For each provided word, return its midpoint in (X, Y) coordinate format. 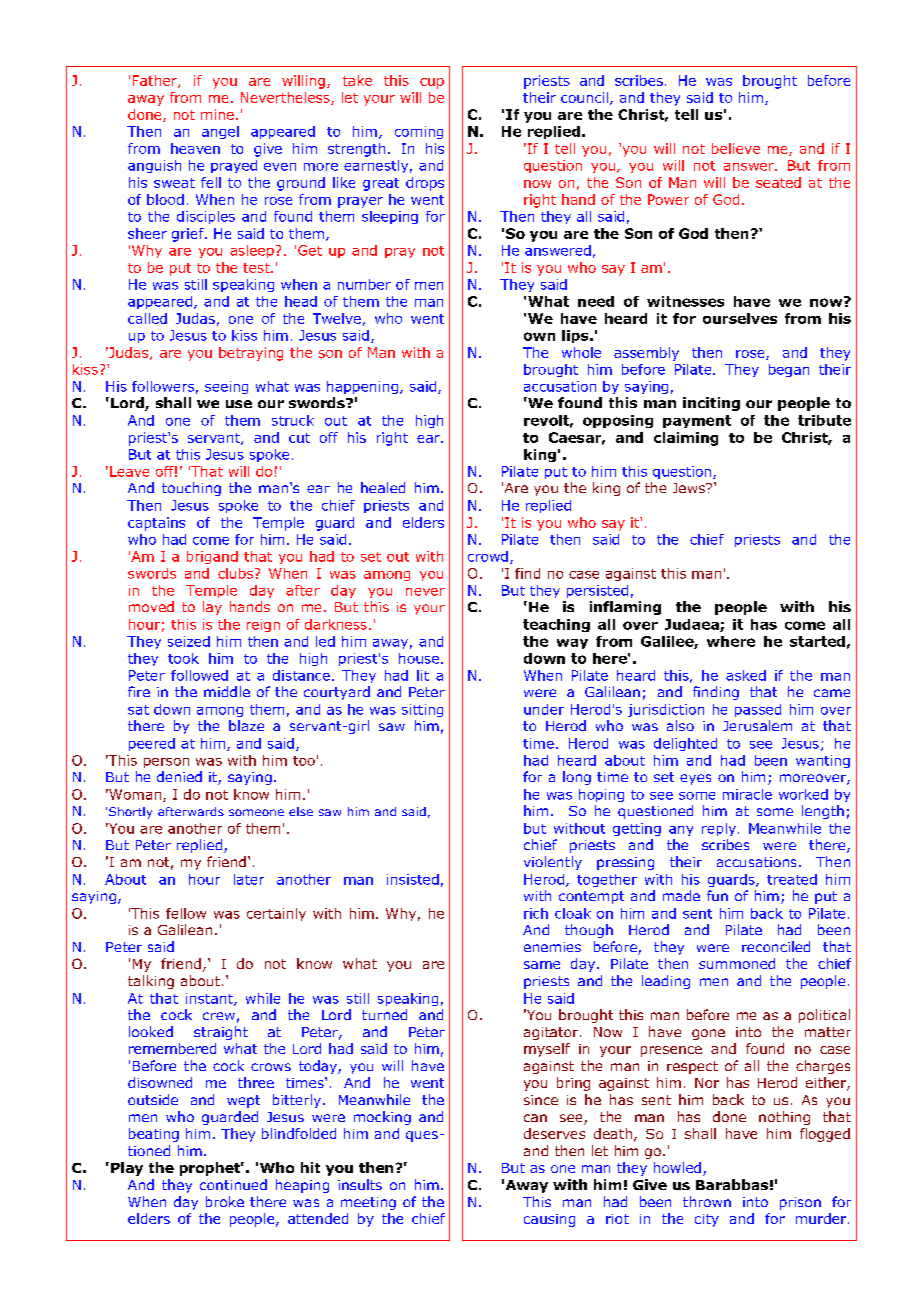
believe (736, 148)
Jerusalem (757, 725)
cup (432, 83)
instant (210, 999)
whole (581, 352)
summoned (737, 963)
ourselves (740, 318)
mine (217, 114)
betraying (251, 354)
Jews (690, 488)
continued (233, 1184)
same (542, 965)
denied (179, 776)
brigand (212, 557)
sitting (422, 710)
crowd (488, 556)
